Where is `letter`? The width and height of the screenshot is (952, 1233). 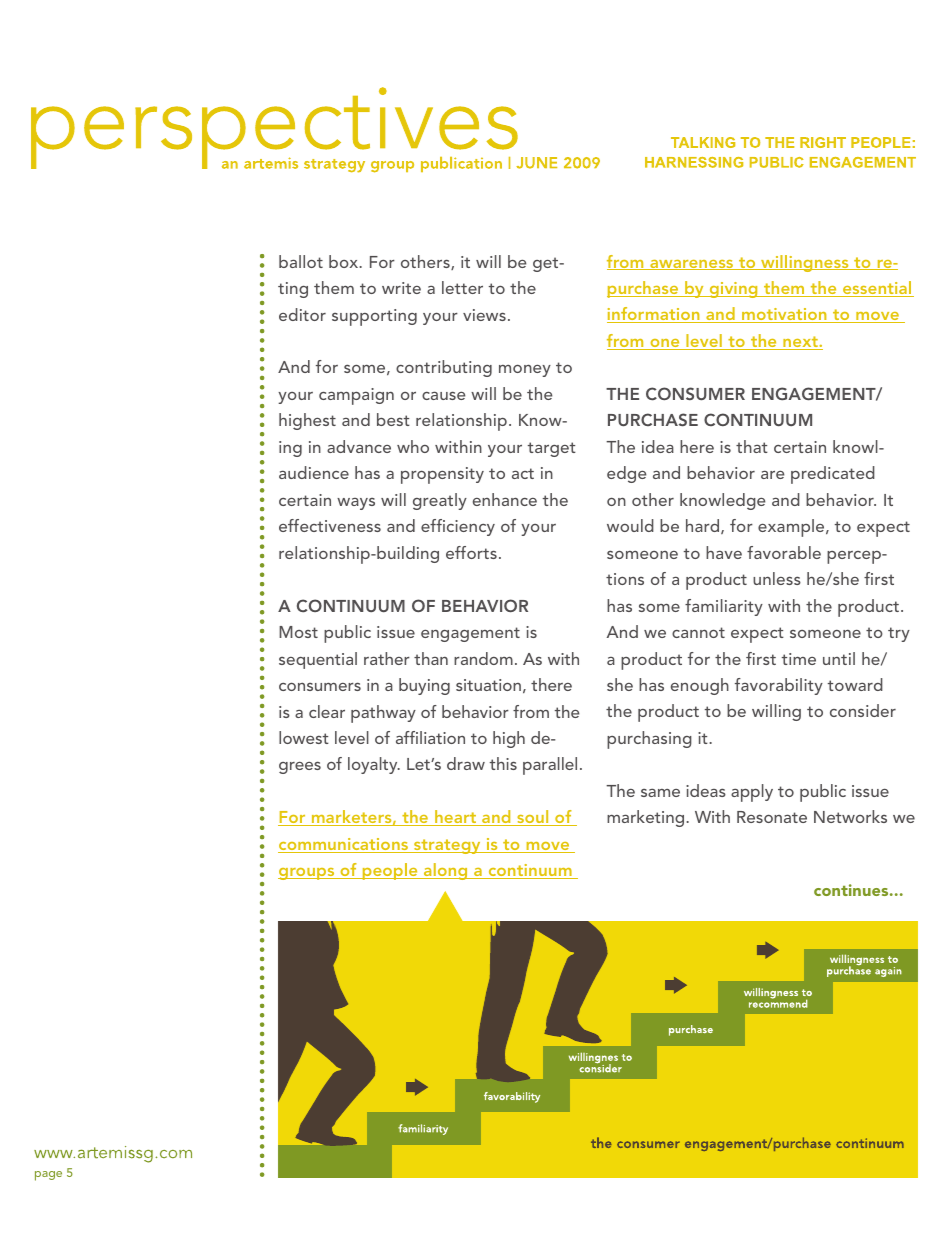 letter is located at coordinates (462, 287).
